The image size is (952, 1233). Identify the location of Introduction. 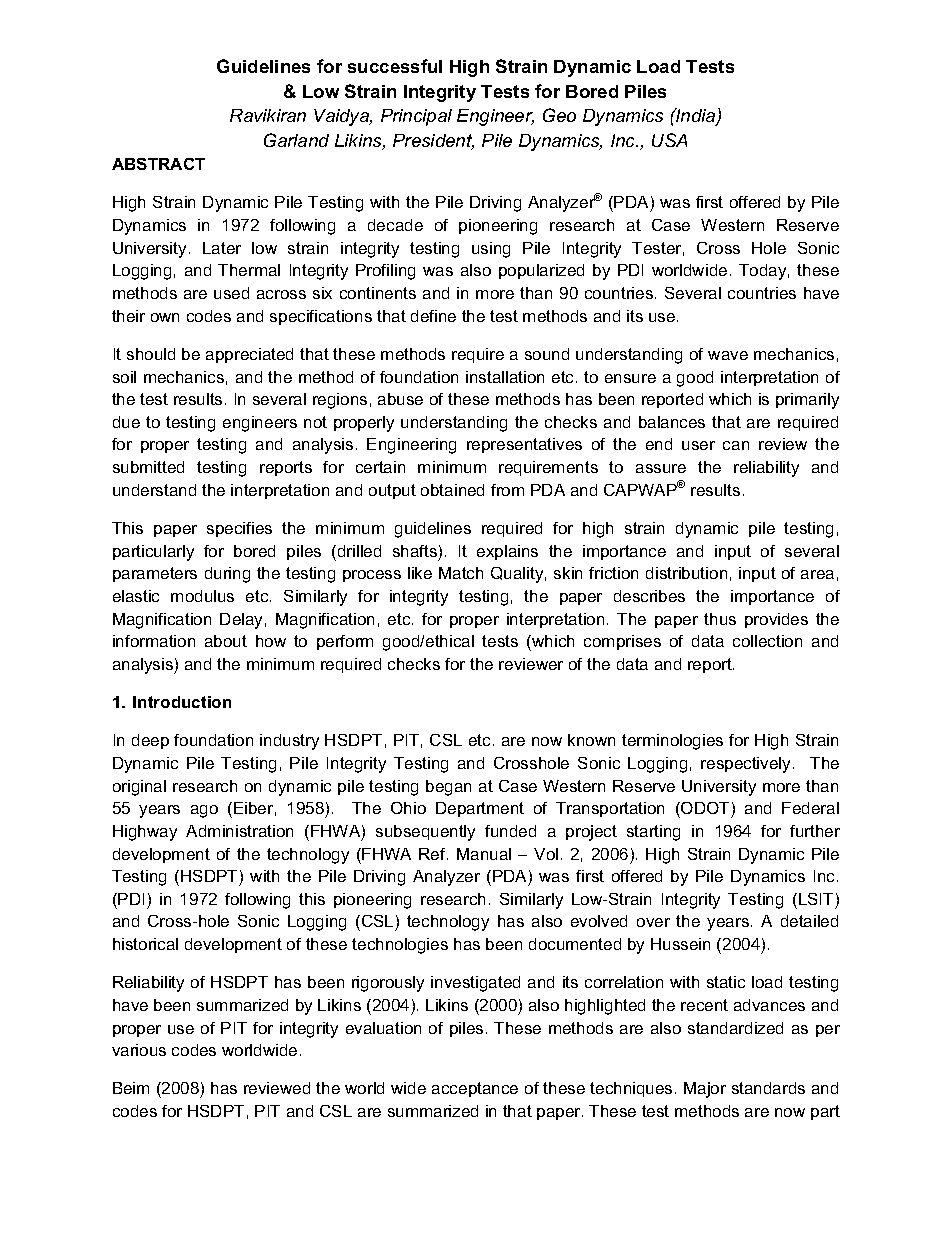
(182, 702).
